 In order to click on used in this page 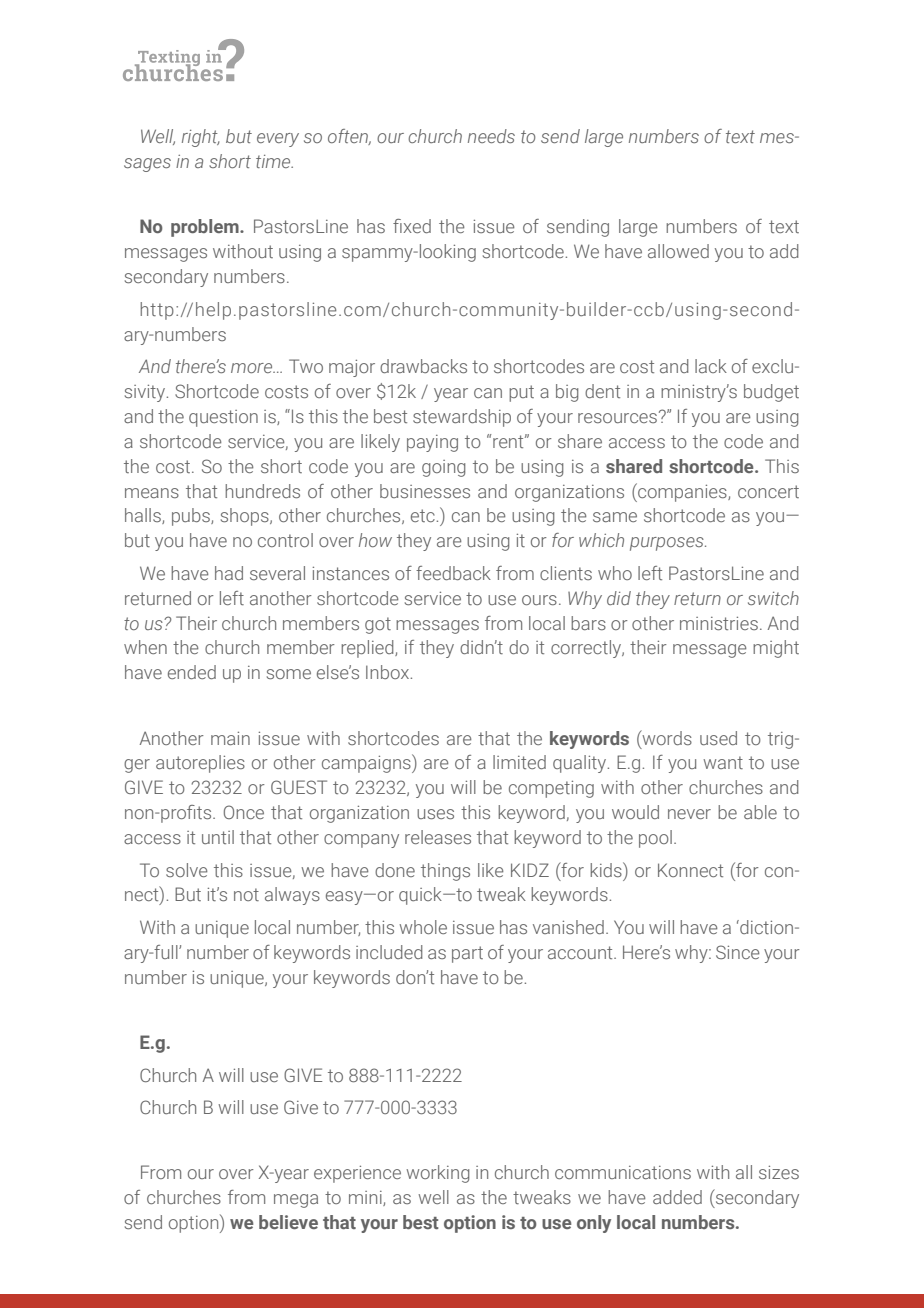, I will do `click(718, 738)`.
